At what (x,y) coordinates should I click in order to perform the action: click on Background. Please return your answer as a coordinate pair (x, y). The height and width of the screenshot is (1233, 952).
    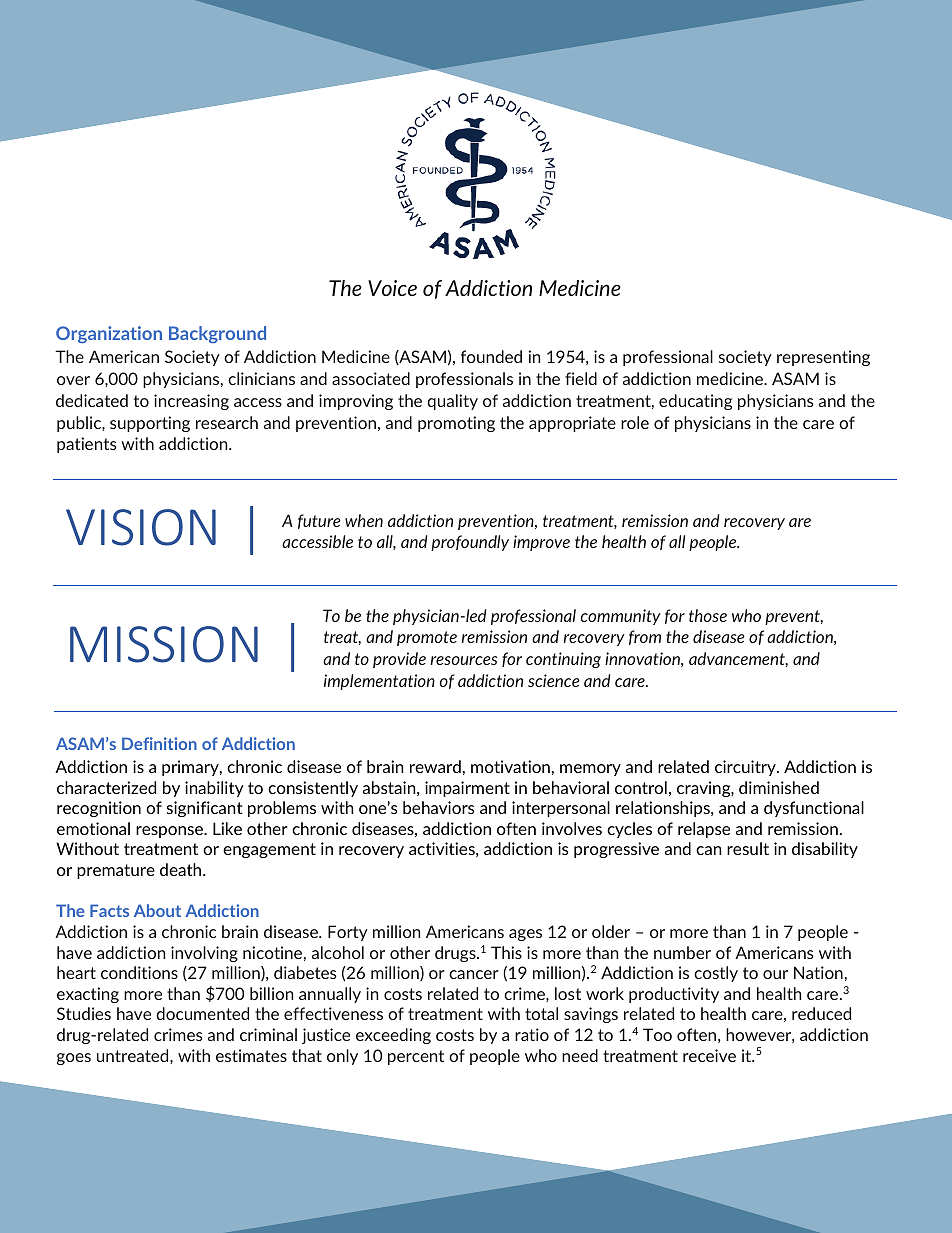
    Looking at the image, I should click on (217, 334).
